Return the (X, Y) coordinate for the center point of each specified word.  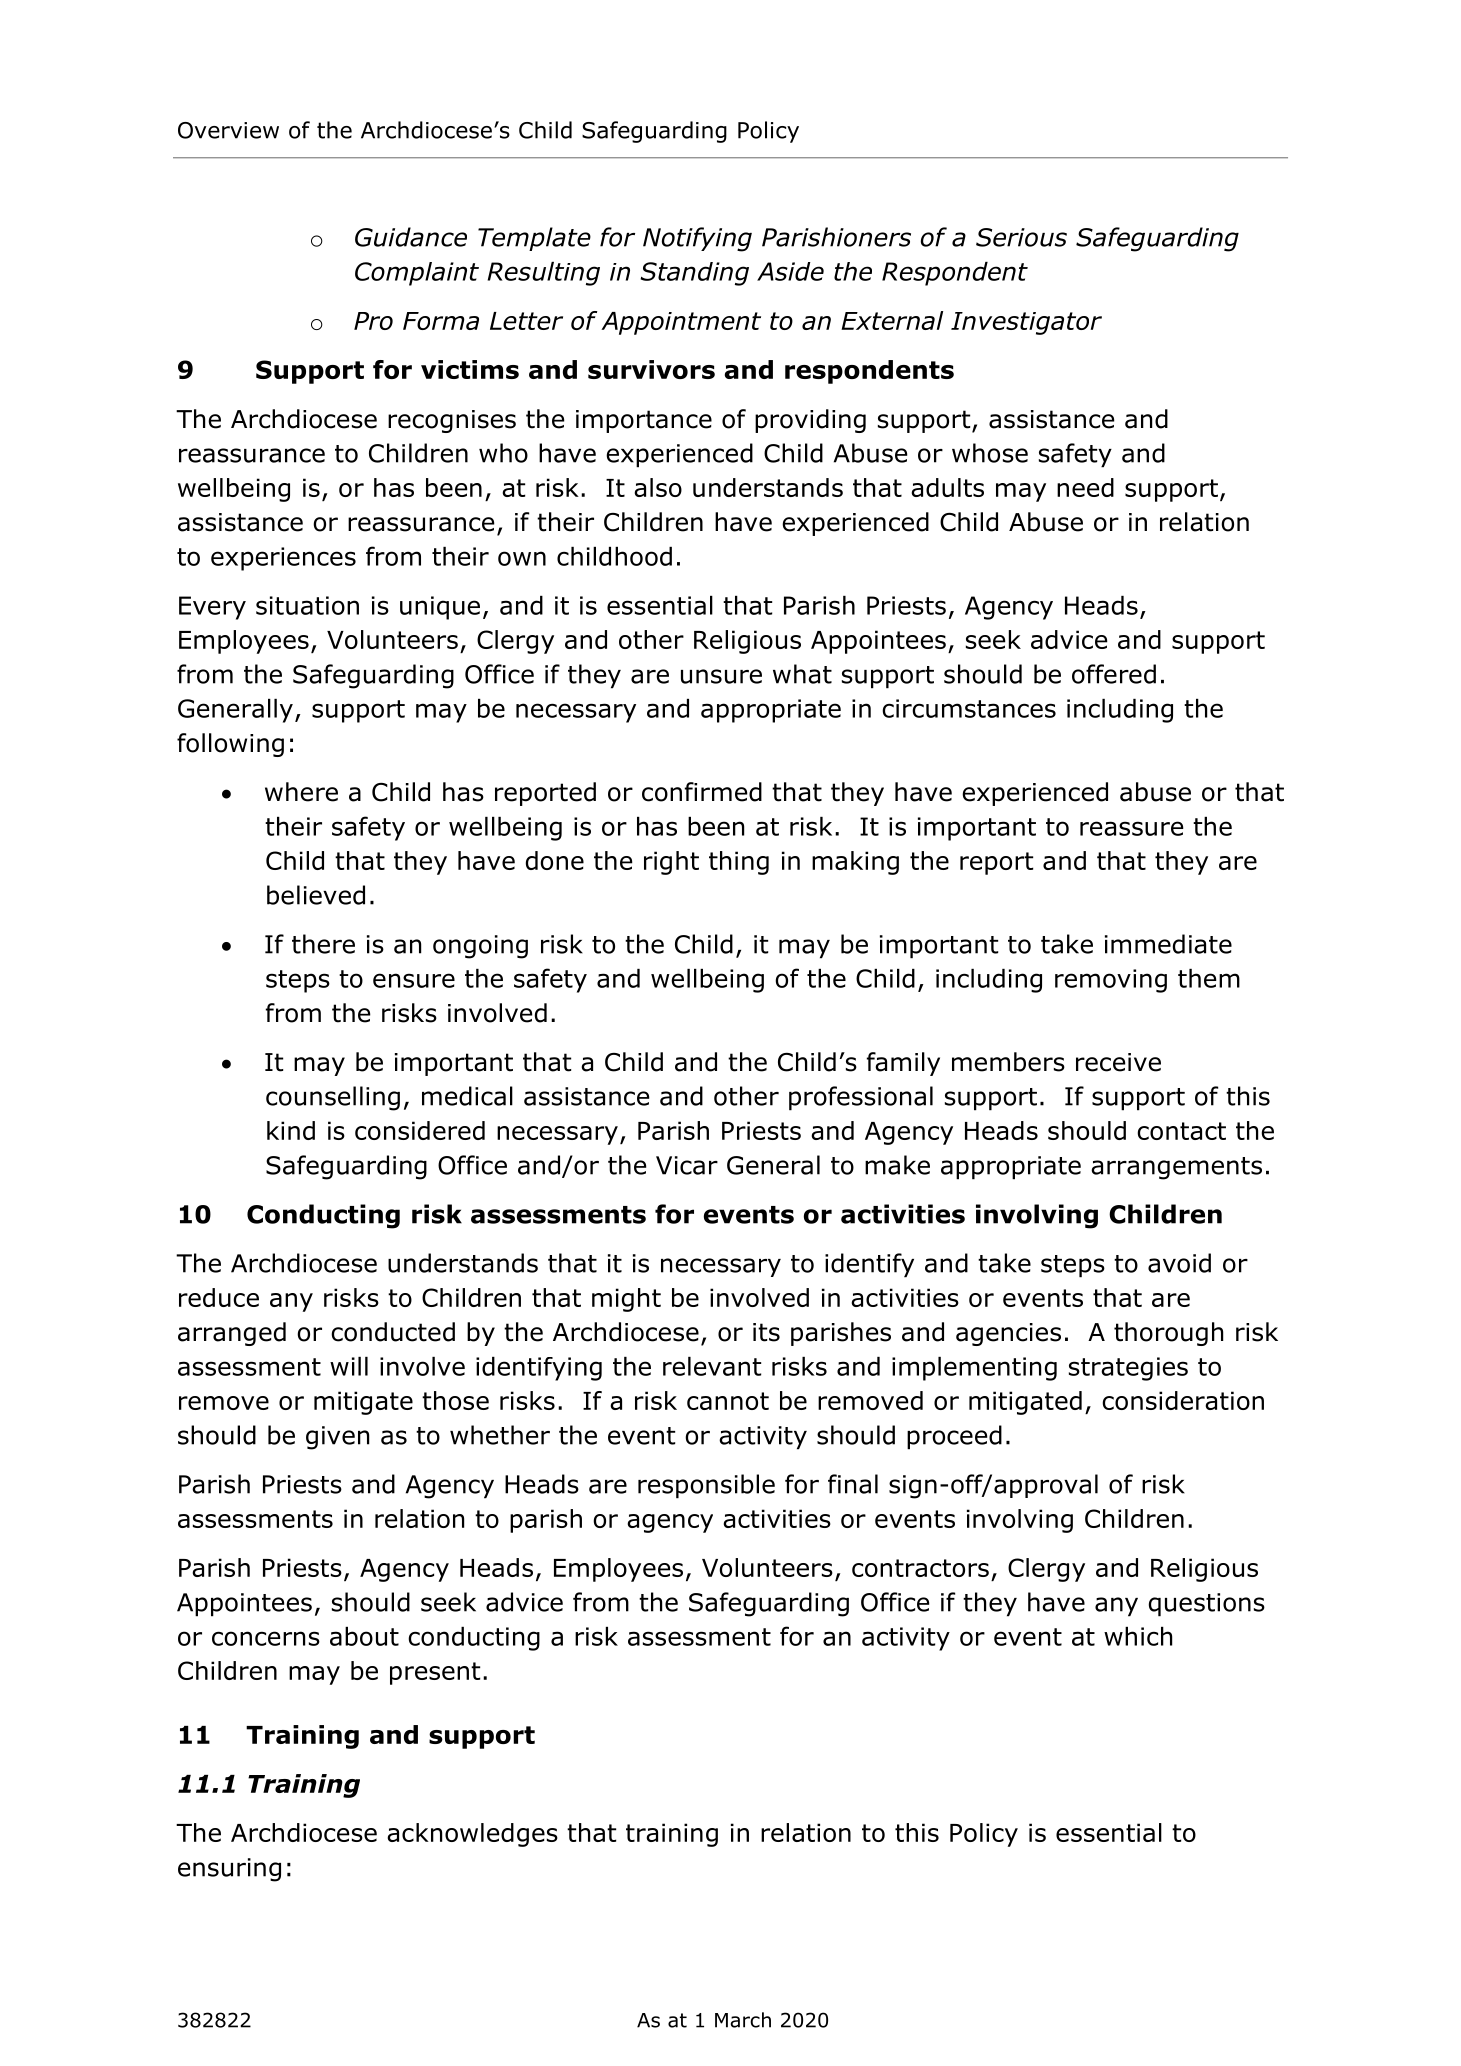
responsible (706, 1486)
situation (307, 605)
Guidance (411, 237)
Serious (1021, 237)
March (743, 2020)
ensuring (229, 1870)
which (1138, 1636)
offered (1114, 674)
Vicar (687, 1165)
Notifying (697, 239)
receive (1118, 1062)
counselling (333, 1098)
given (337, 1438)
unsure (721, 676)
